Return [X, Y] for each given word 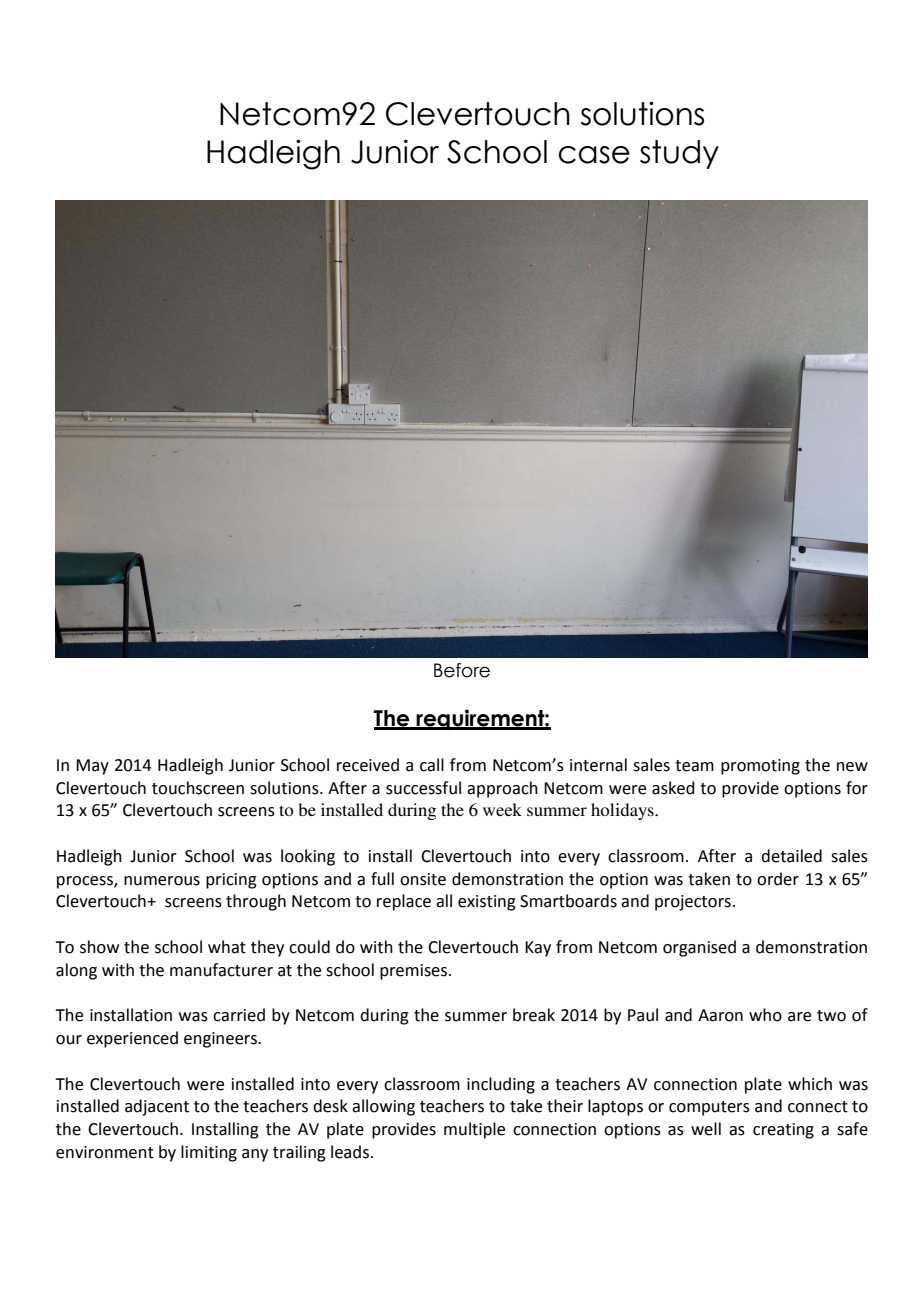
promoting [760, 767]
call [432, 765]
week [502, 809]
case [594, 155]
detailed [791, 856]
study [679, 154]
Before [462, 670]
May [92, 767]
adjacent [157, 1107]
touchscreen [198, 788]
